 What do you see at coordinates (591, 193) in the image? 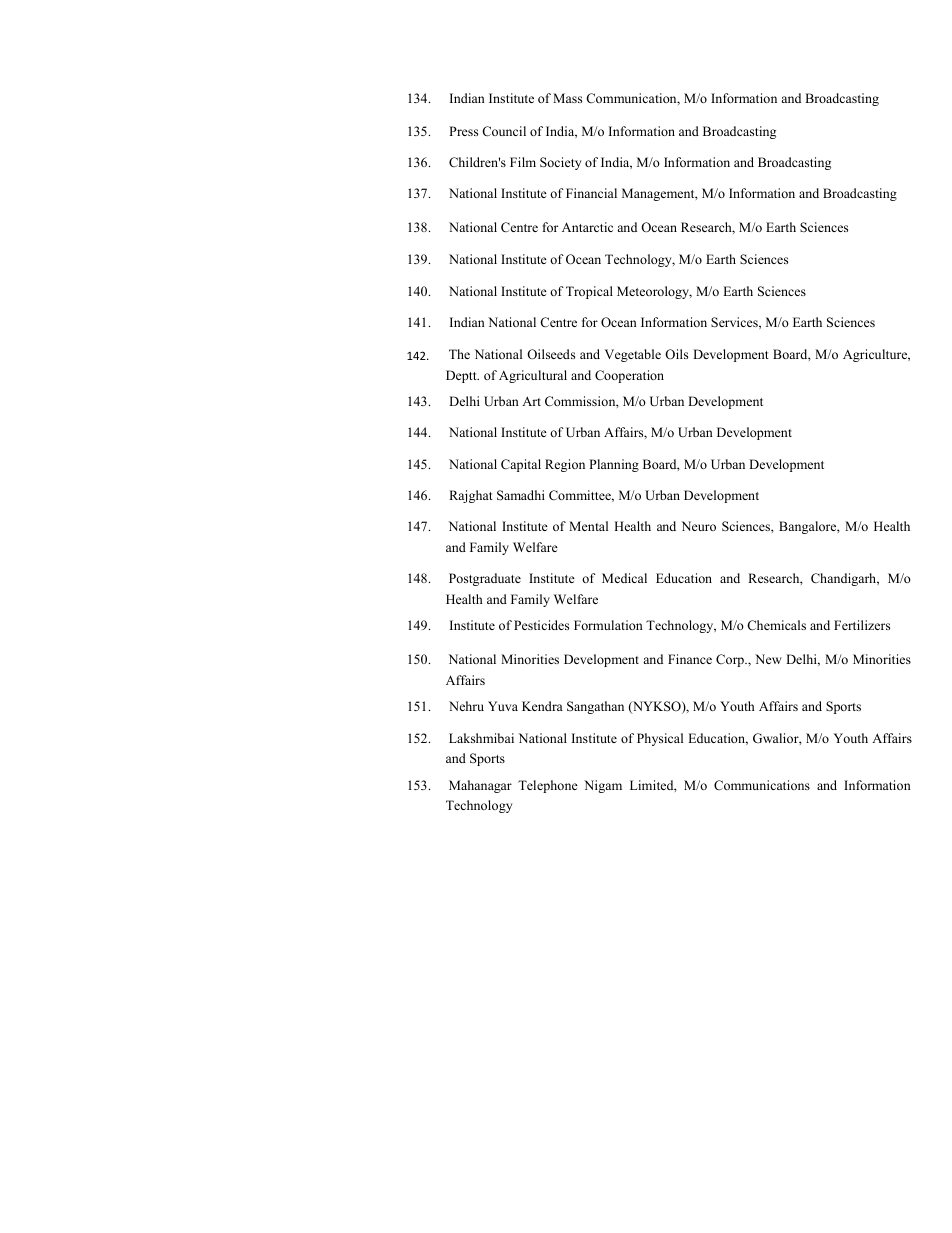
I see `Financial` at bounding box center [591, 193].
